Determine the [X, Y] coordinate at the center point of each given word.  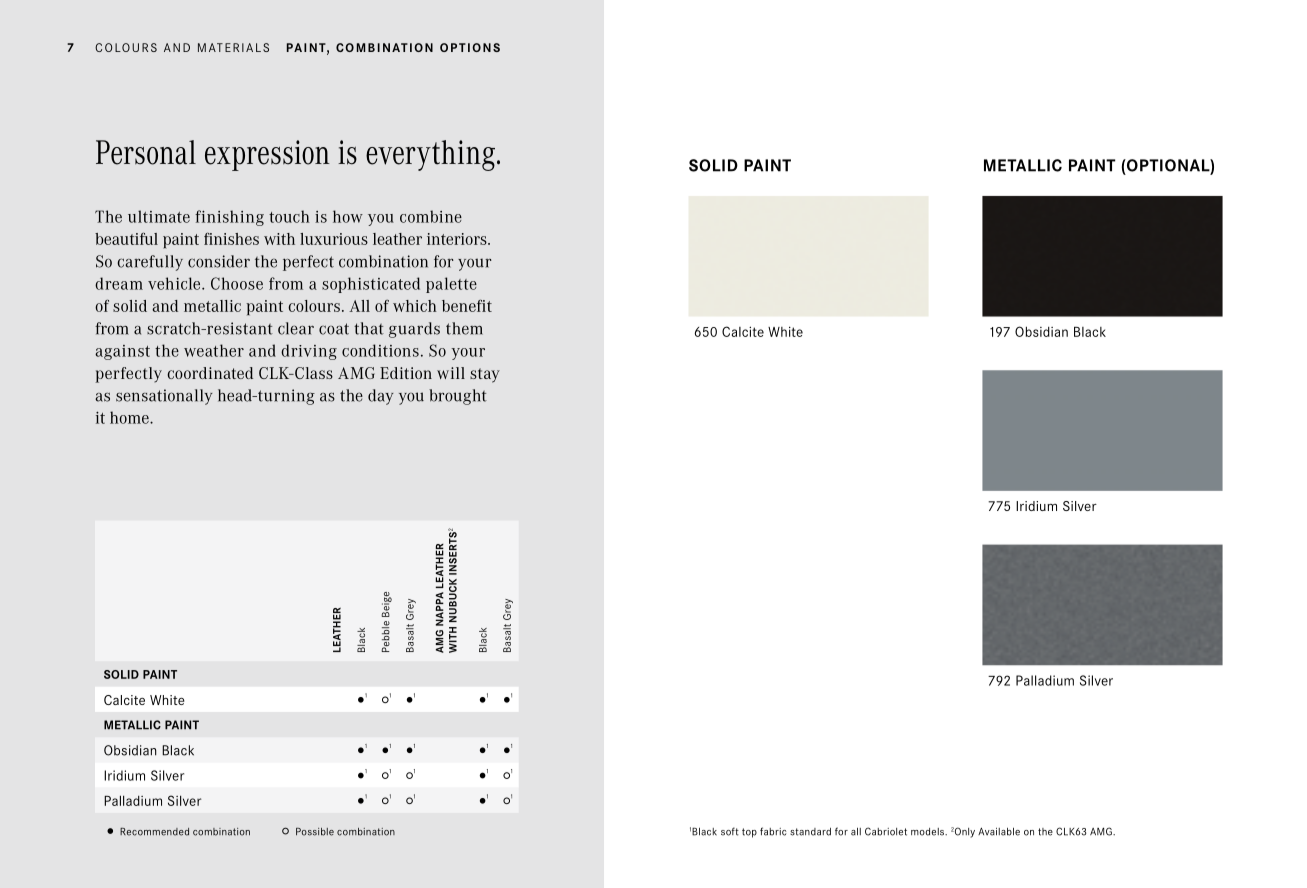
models [928, 832]
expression [267, 155]
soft [730, 831]
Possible [315, 832]
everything [430, 155]
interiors [458, 239]
